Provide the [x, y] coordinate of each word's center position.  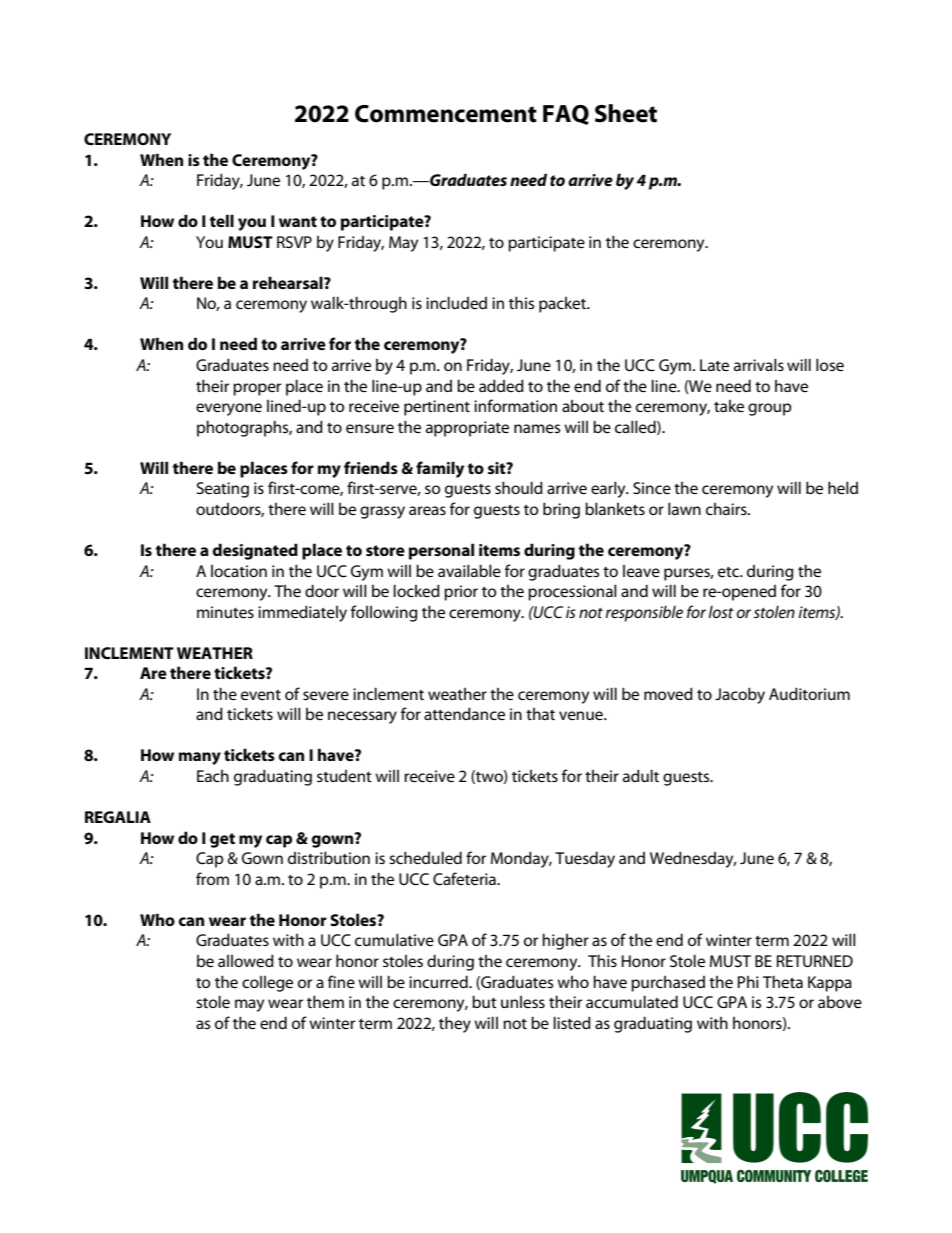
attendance [464, 713]
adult [641, 775]
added [501, 385]
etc [730, 572]
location [239, 571]
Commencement [446, 114]
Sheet [626, 113]
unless [523, 1002]
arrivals [759, 364]
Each [213, 776]
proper [257, 389]
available [469, 570]
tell [222, 220]
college [267, 984]
